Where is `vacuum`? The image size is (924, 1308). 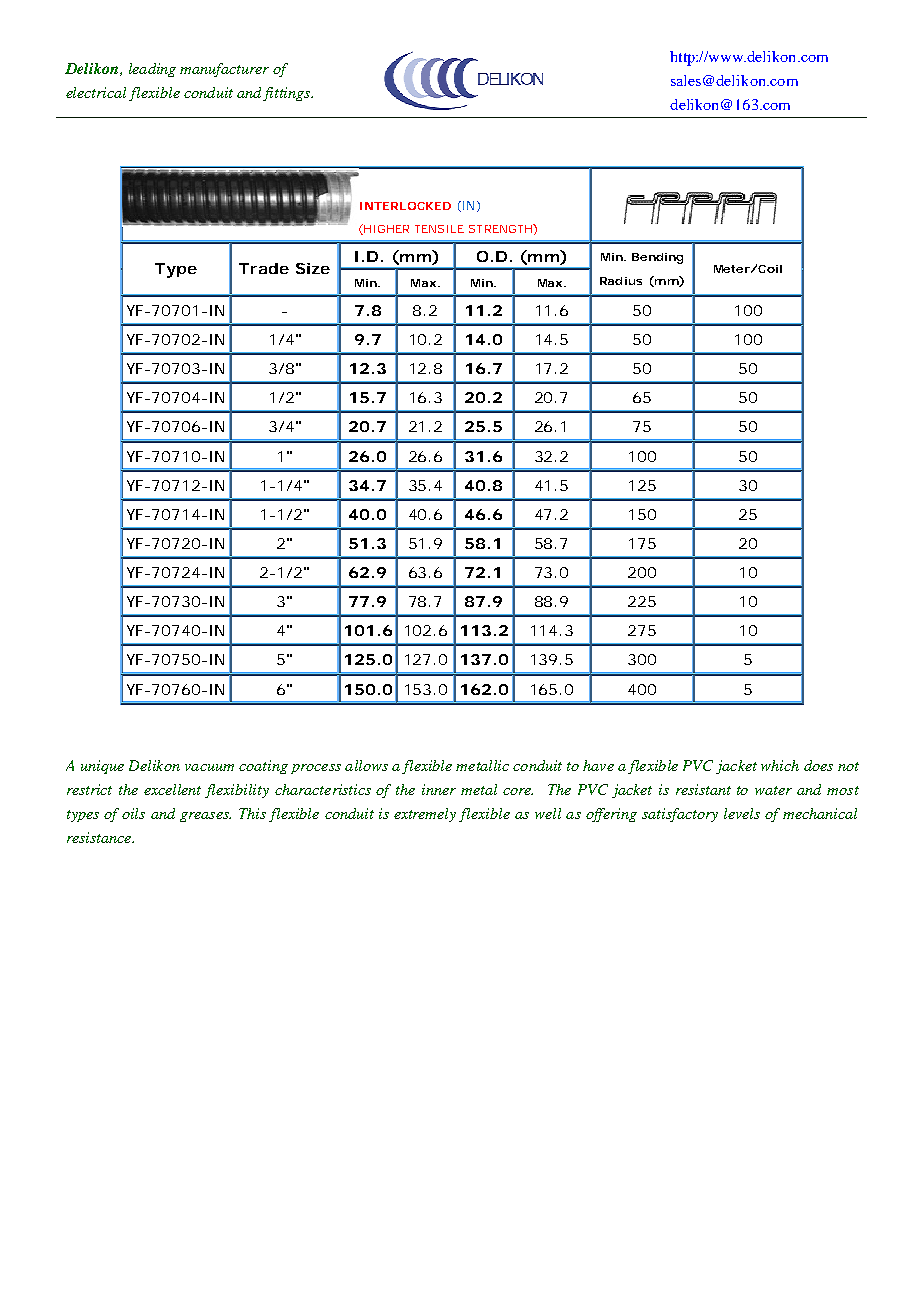
vacuum is located at coordinates (209, 767).
